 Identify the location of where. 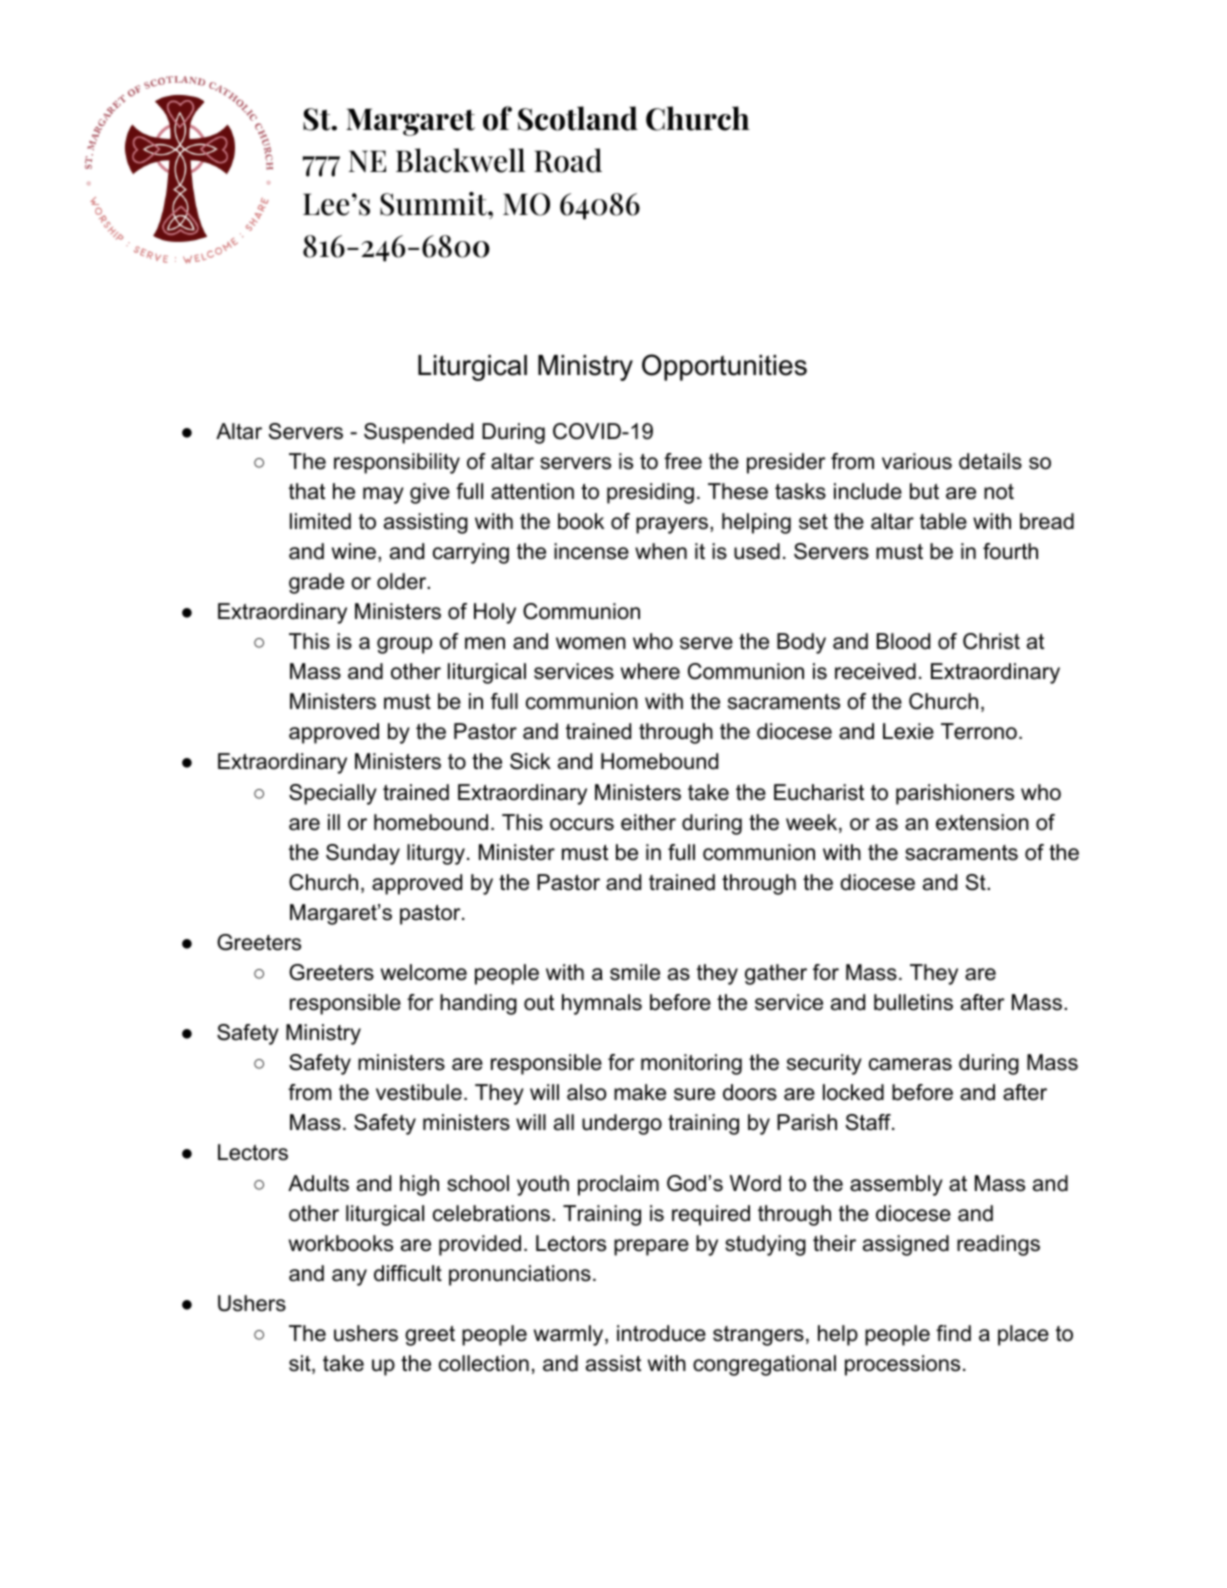
(650, 671).
